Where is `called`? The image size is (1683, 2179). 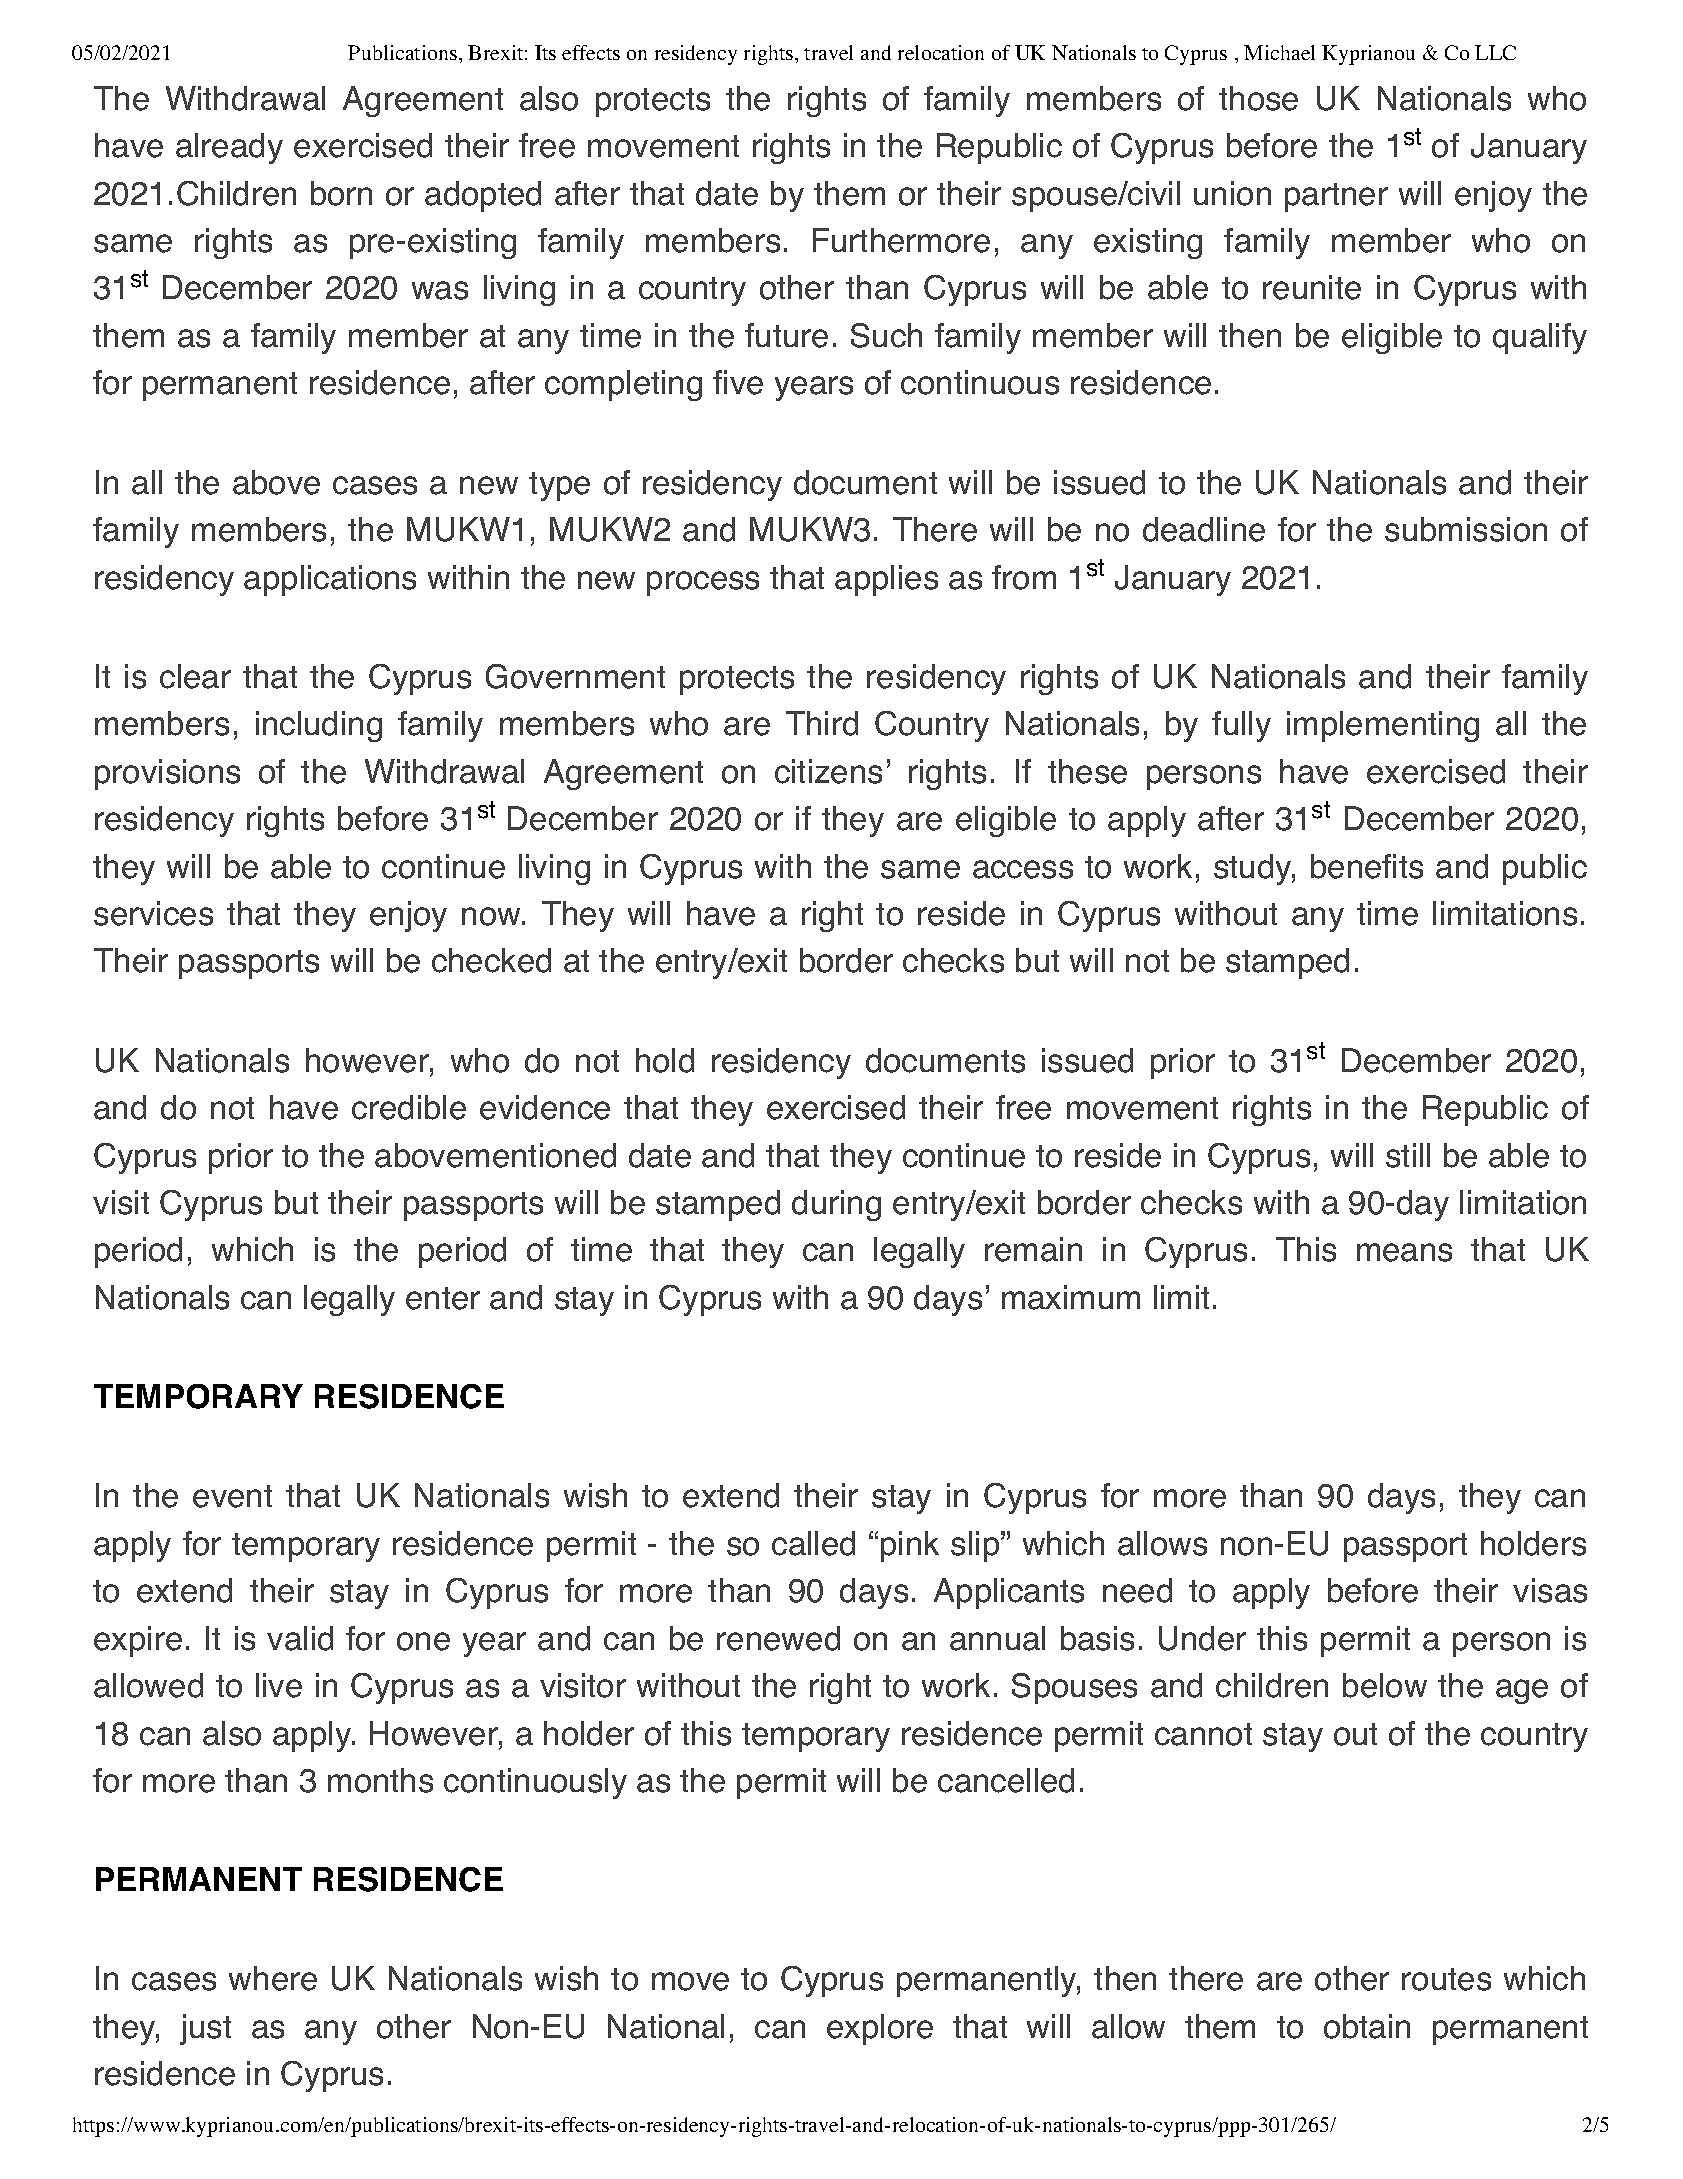 called is located at coordinates (813, 1543).
